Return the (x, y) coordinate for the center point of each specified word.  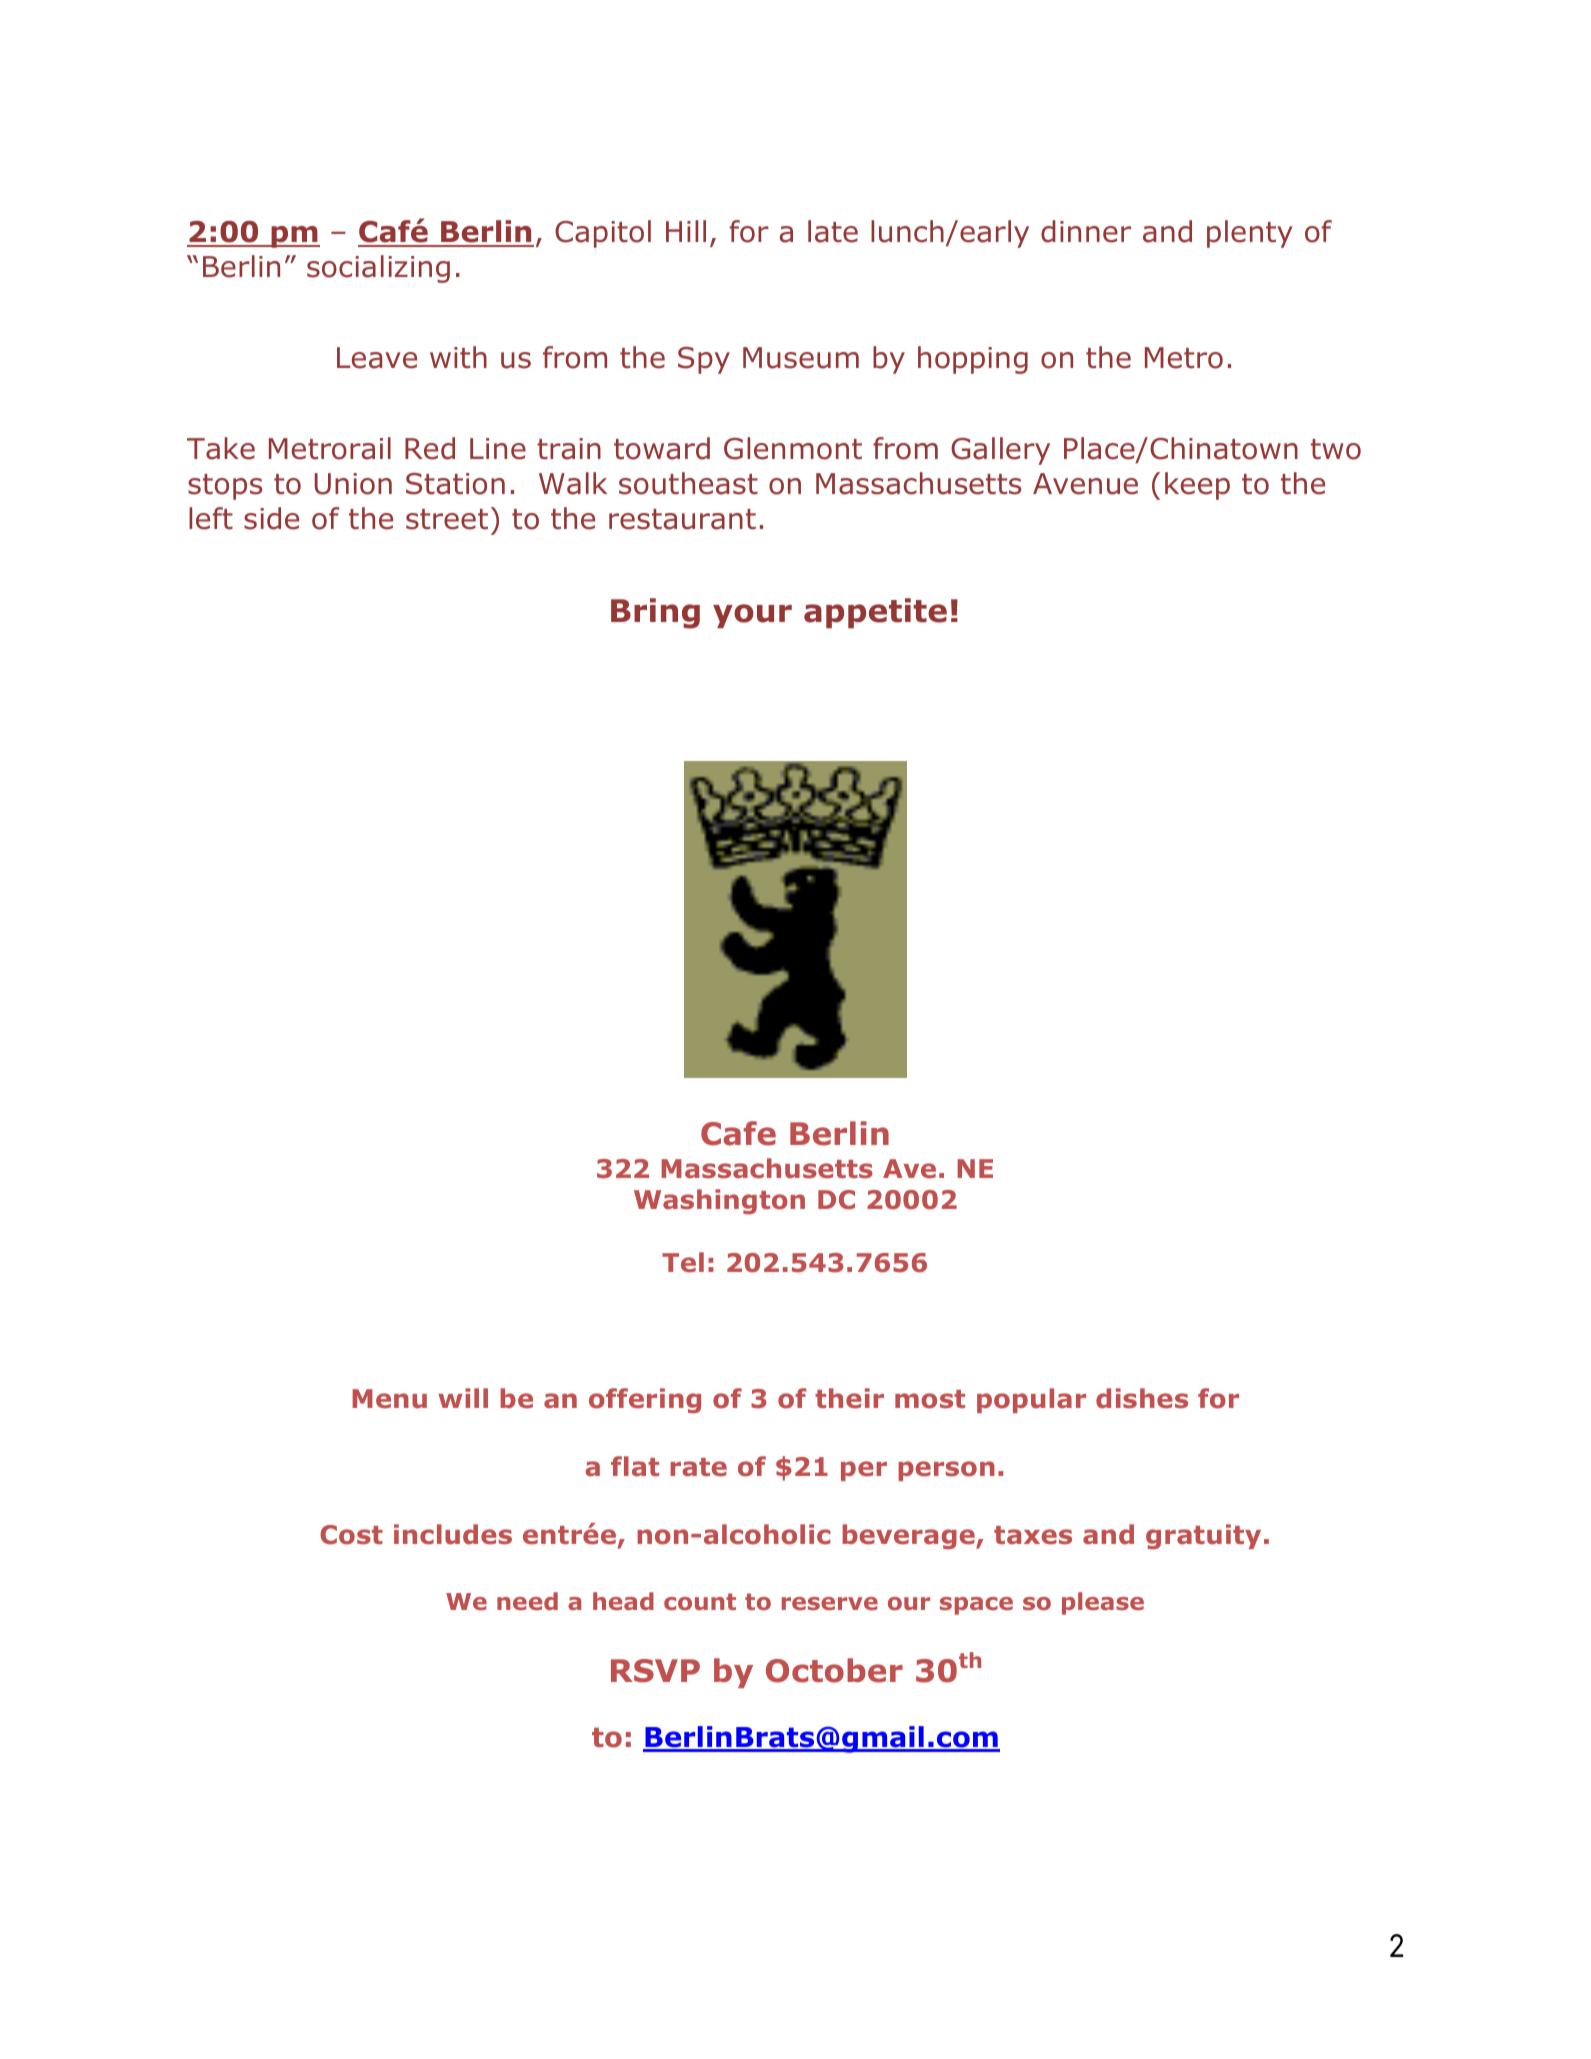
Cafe (738, 1133)
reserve (830, 1603)
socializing (378, 269)
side (271, 518)
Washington (719, 1201)
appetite (875, 613)
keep (1197, 486)
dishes (1142, 1398)
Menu (389, 1399)
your (752, 616)
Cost (351, 1535)
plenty (1250, 234)
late (833, 231)
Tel (683, 1262)
